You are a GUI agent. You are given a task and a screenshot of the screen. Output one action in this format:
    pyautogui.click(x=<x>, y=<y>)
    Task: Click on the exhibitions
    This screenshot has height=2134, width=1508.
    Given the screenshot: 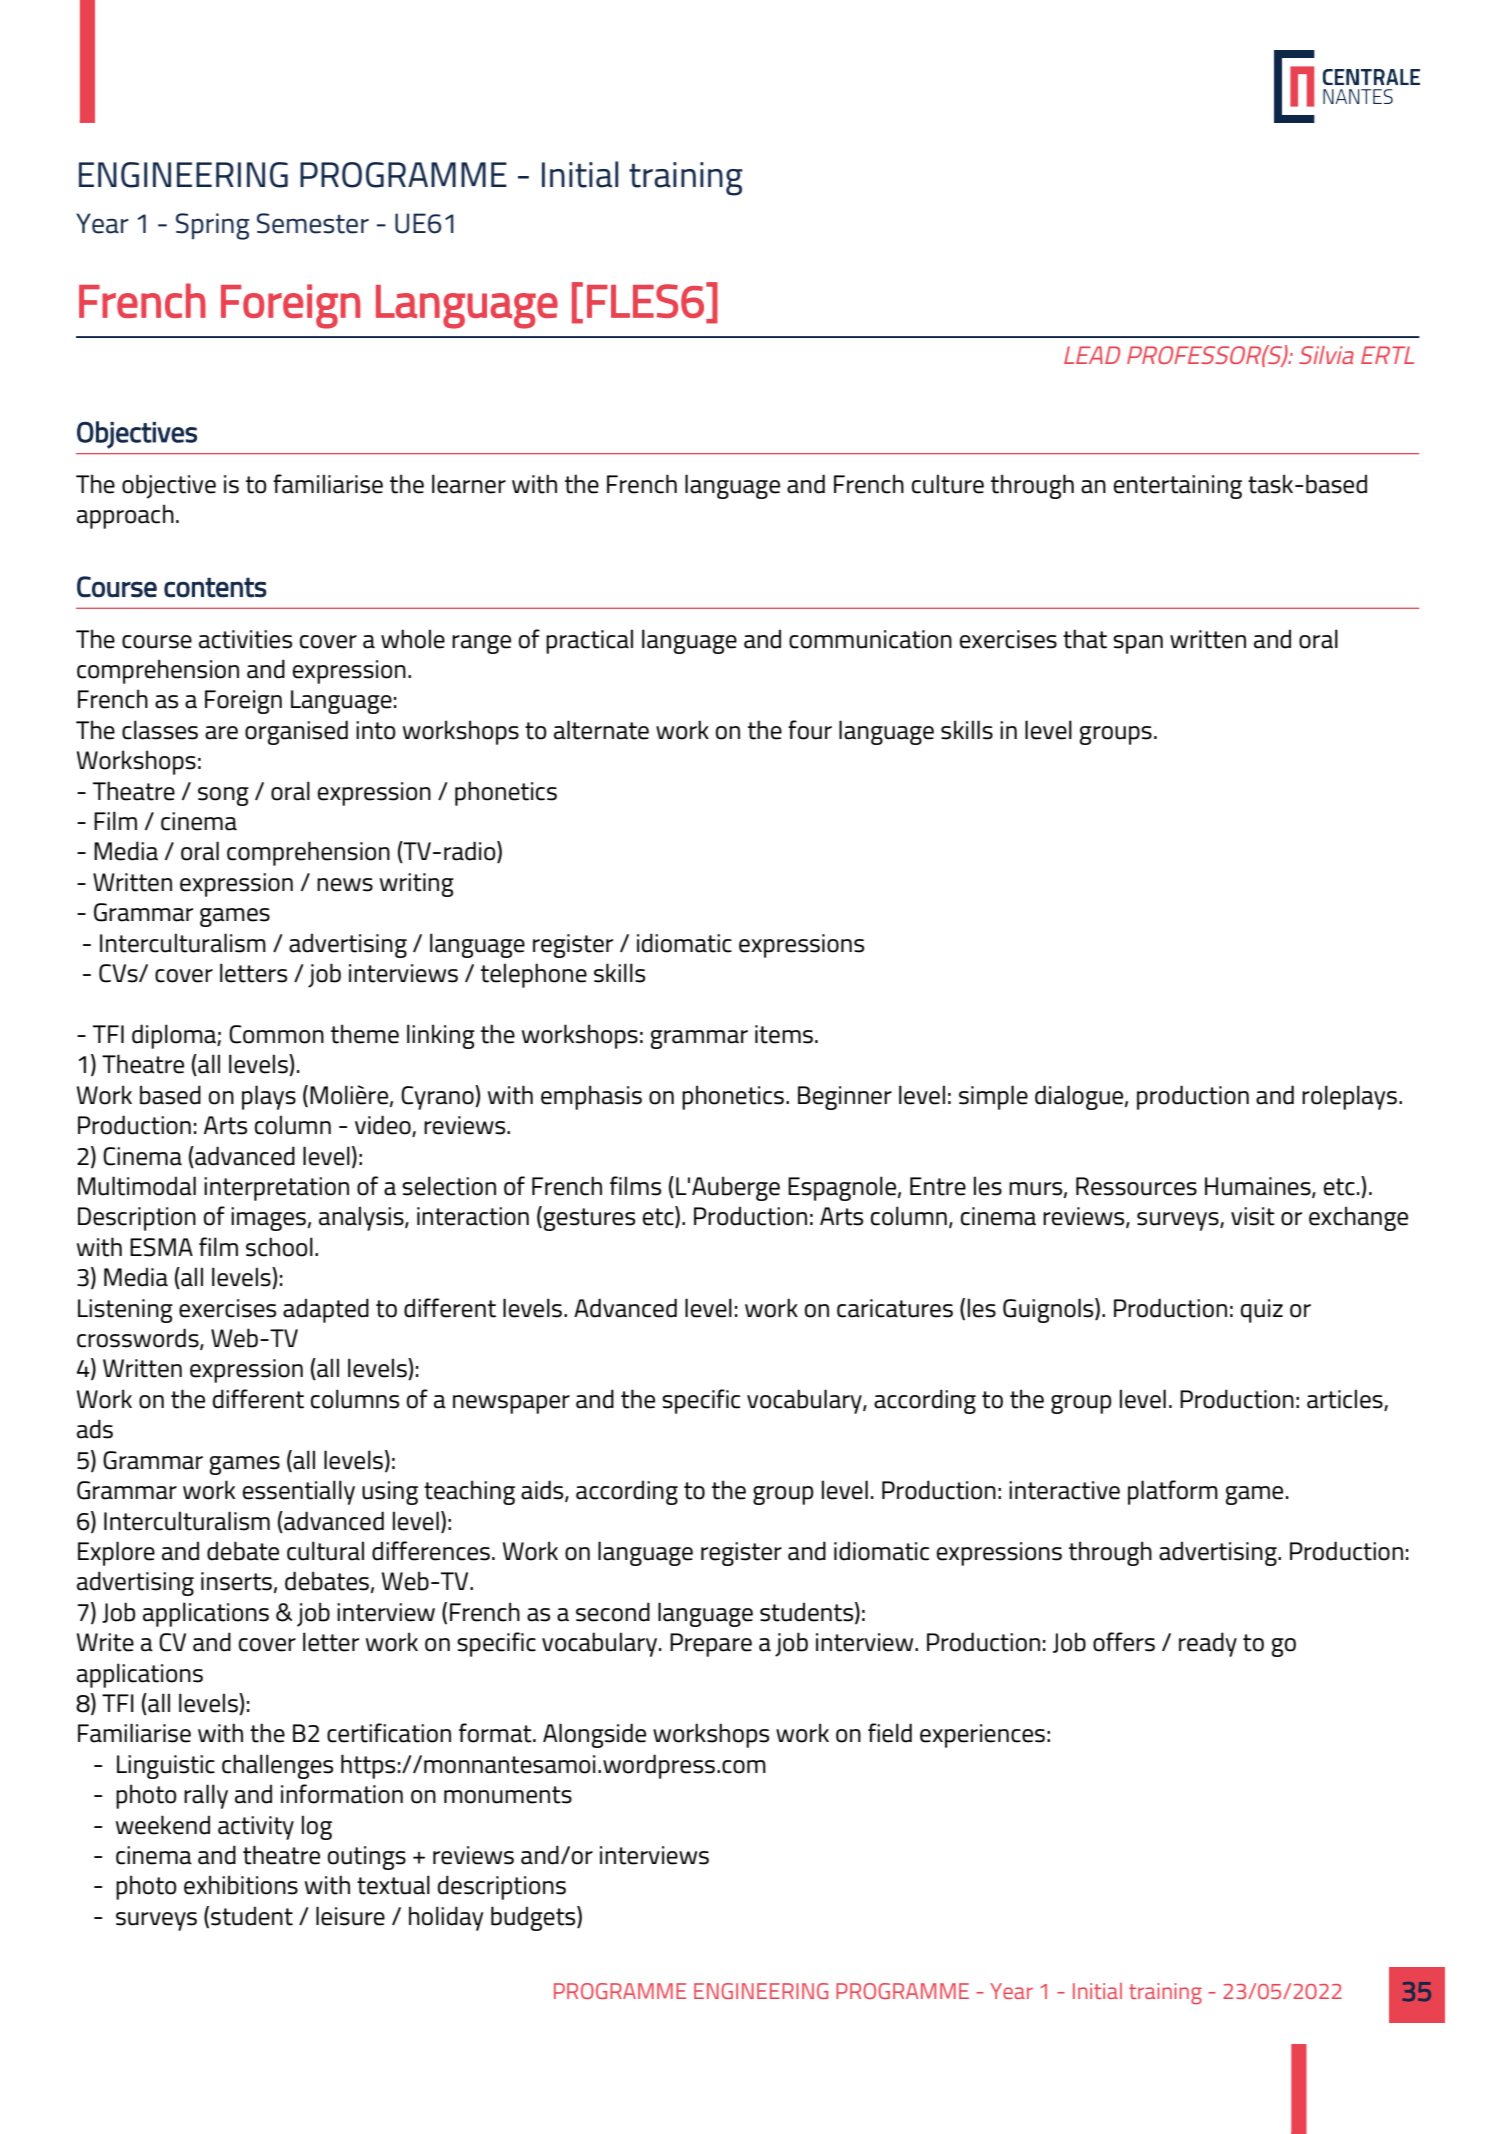 What is the action you would take?
    pyautogui.click(x=241, y=1885)
